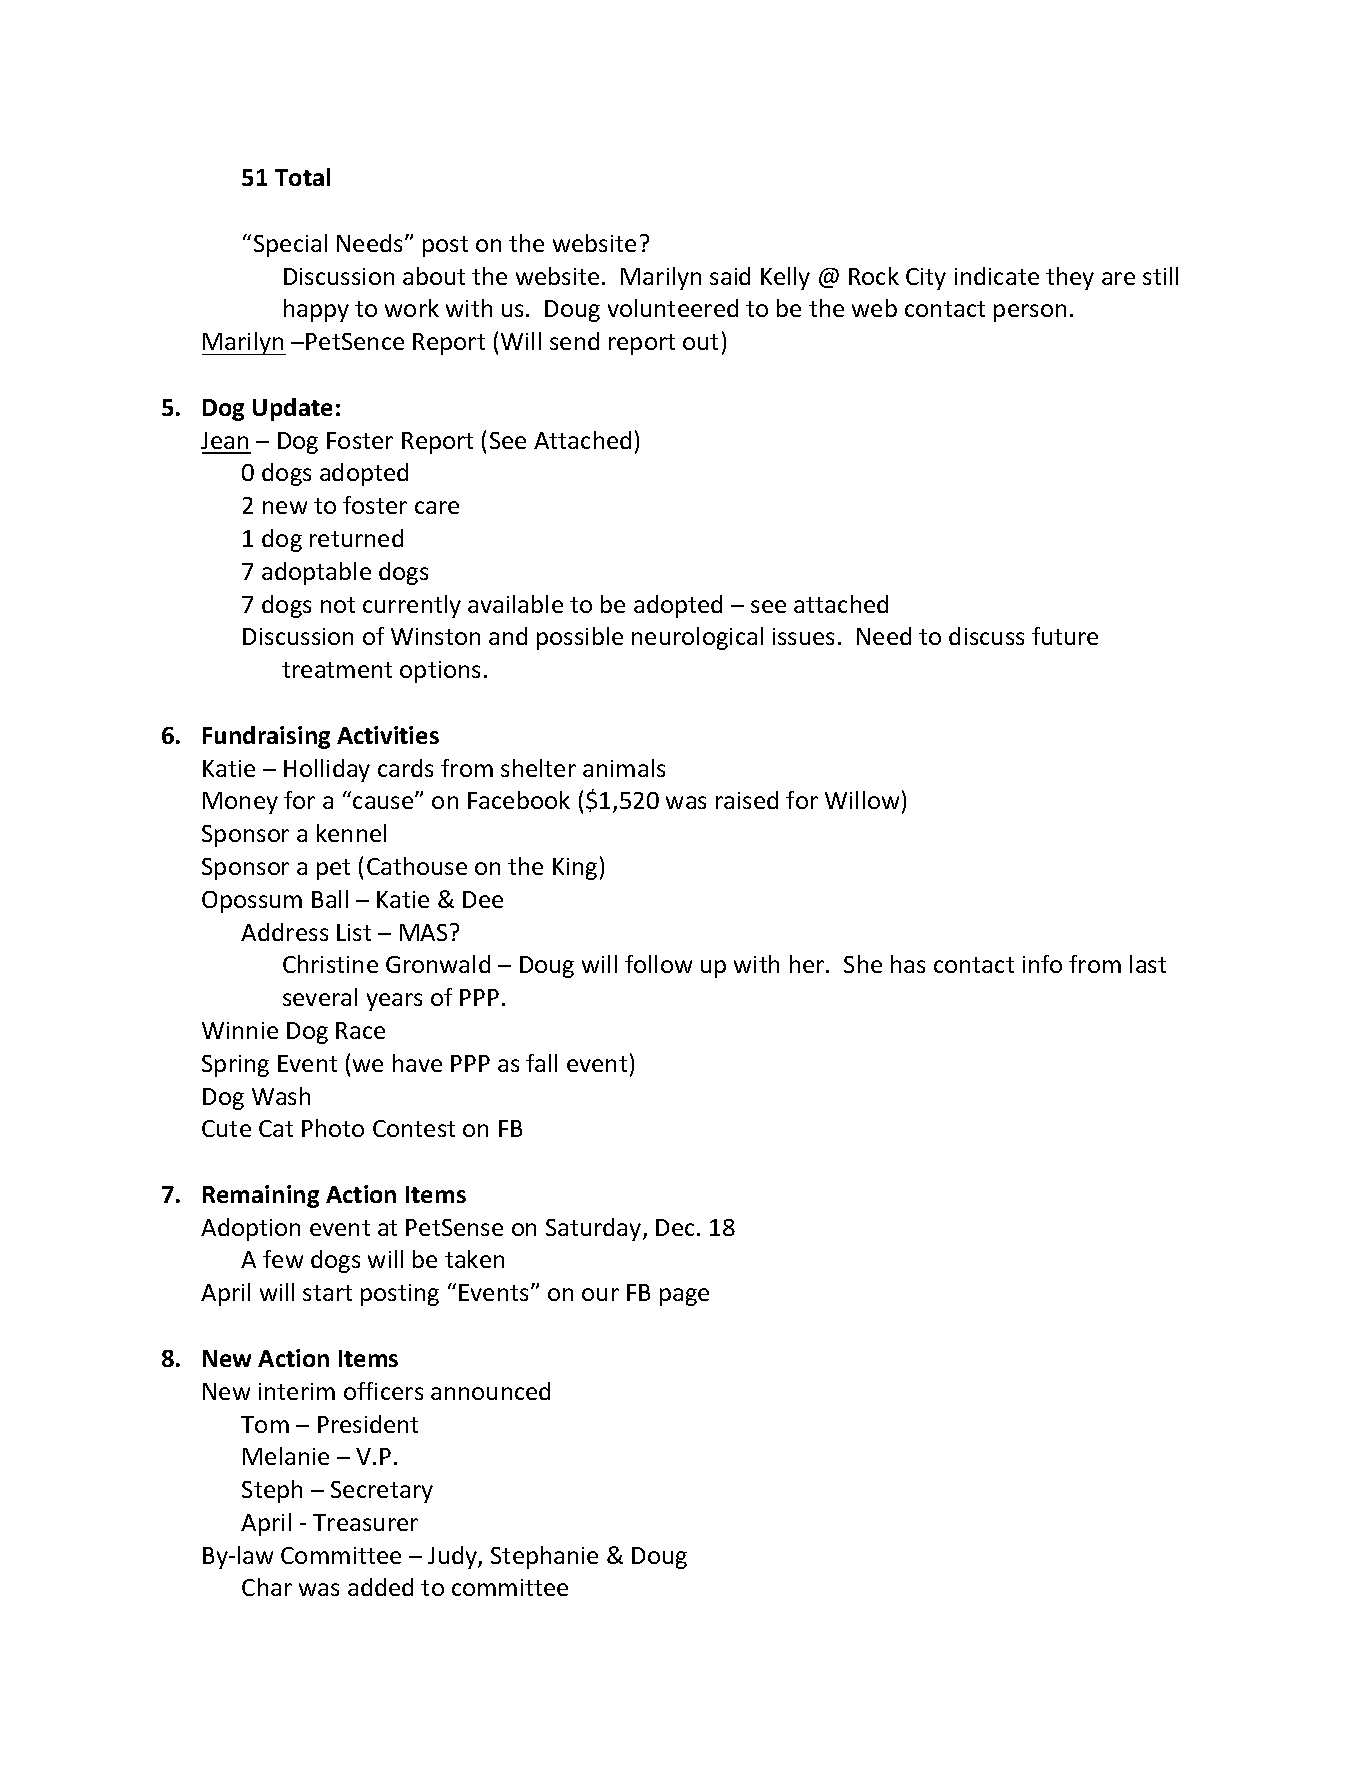 Image resolution: width=1370 pixels, height=1773 pixels. I want to click on neurological, so click(697, 638).
